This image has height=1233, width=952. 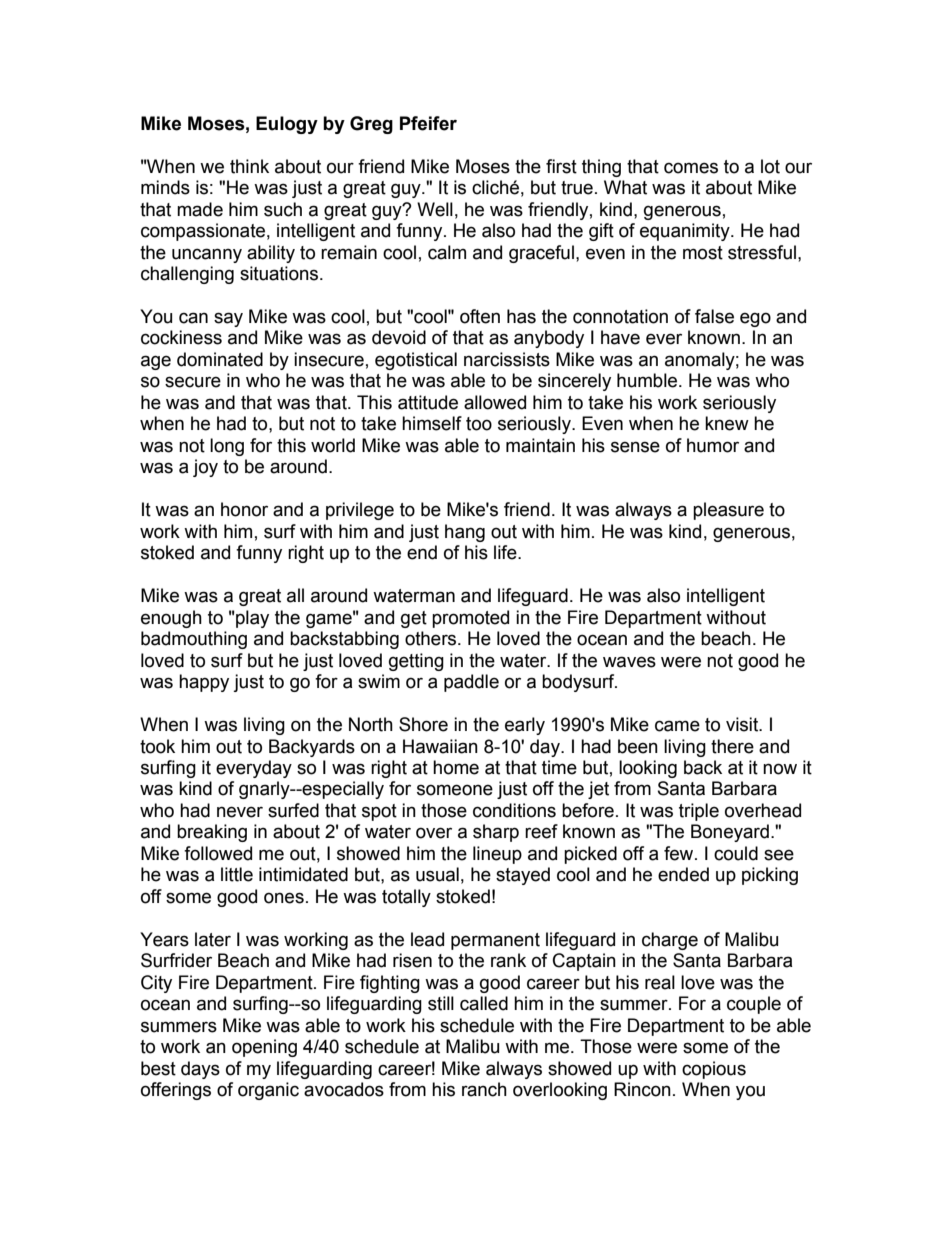 I want to click on took, so click(x=157, y=746).
